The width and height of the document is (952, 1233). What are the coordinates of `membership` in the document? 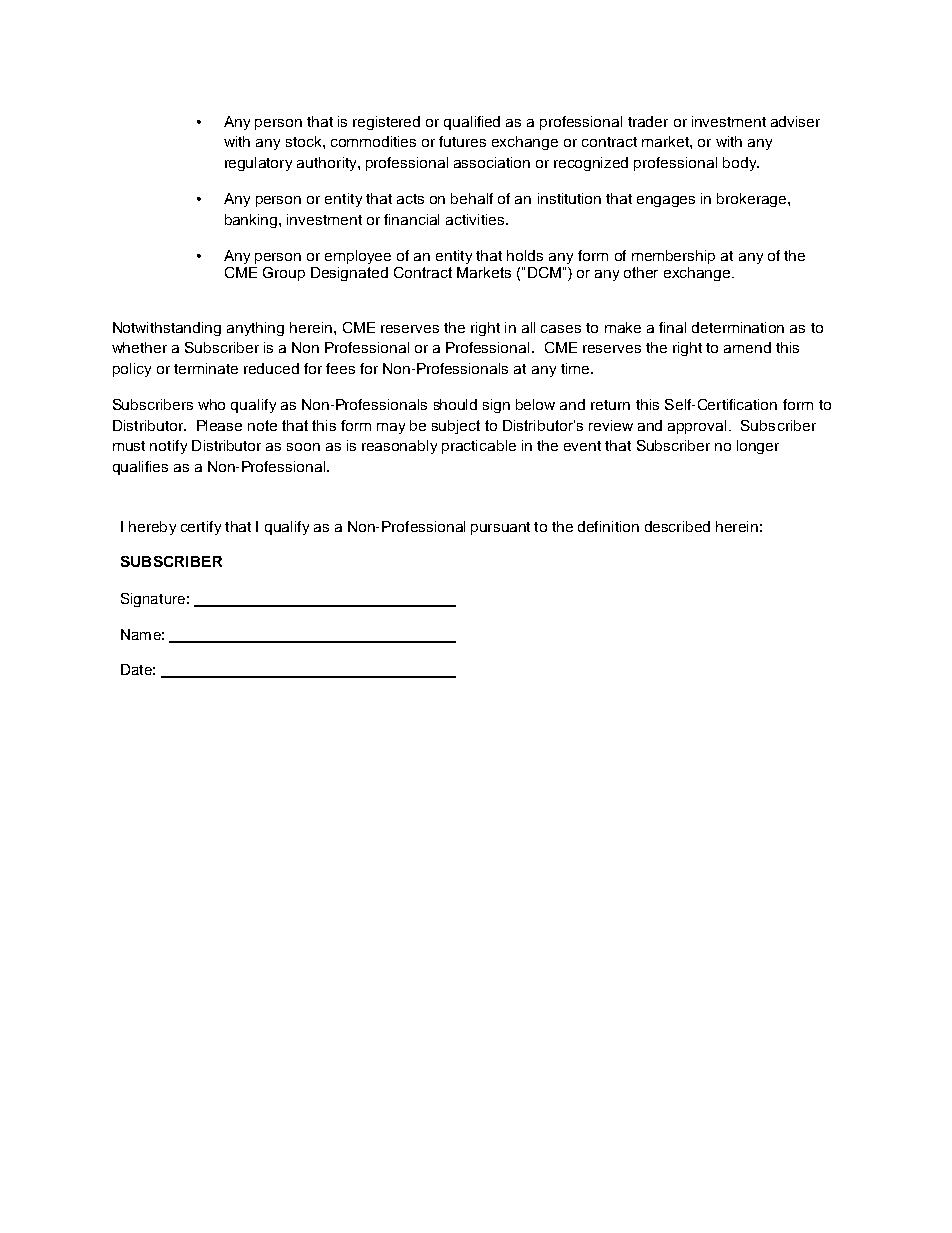 It's located at (673, 257).
